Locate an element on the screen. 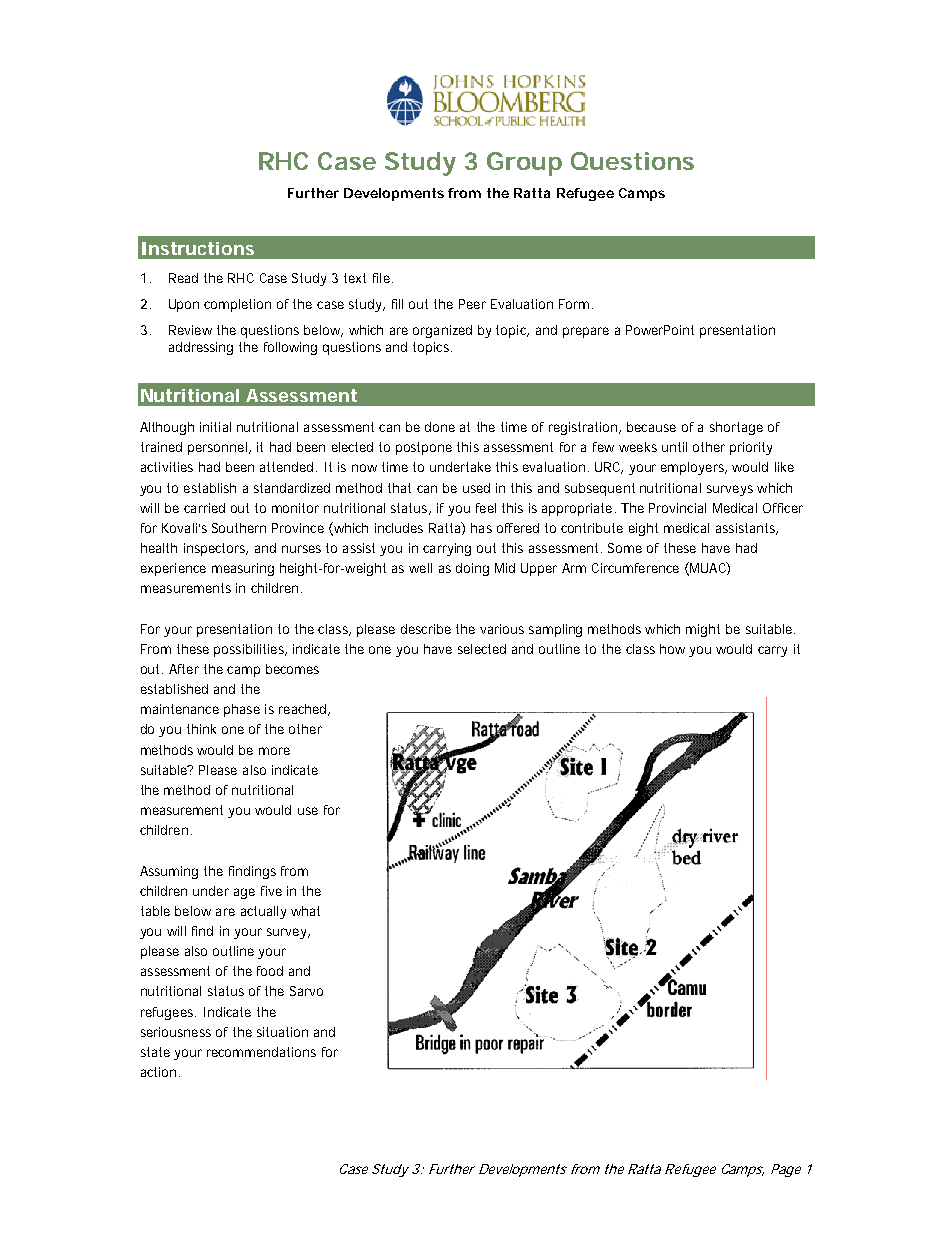 The image size is (952, 1233). shortage is located at coordinates (736, 428).
